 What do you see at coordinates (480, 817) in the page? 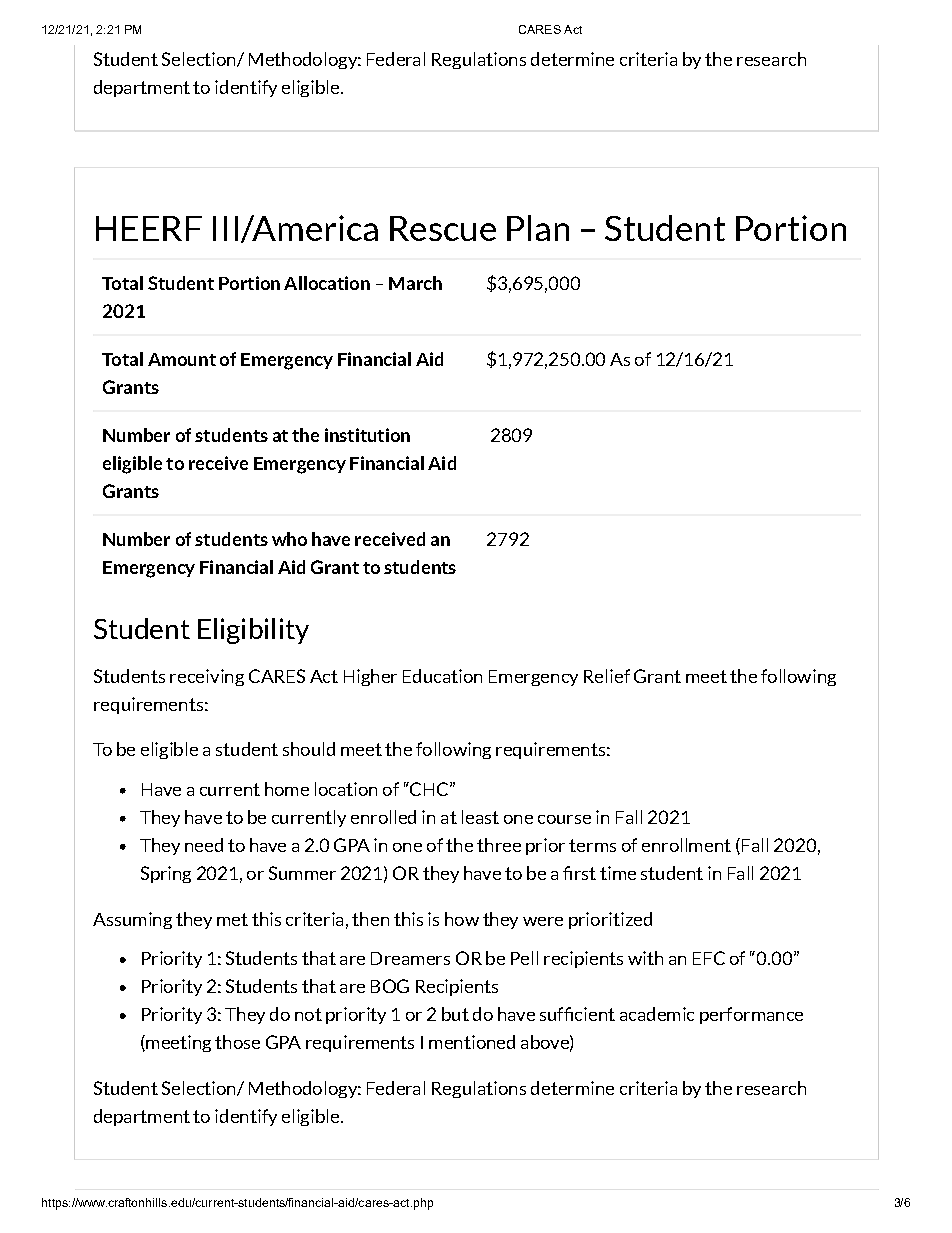
I see `least` at bounding box center [480, 817].
